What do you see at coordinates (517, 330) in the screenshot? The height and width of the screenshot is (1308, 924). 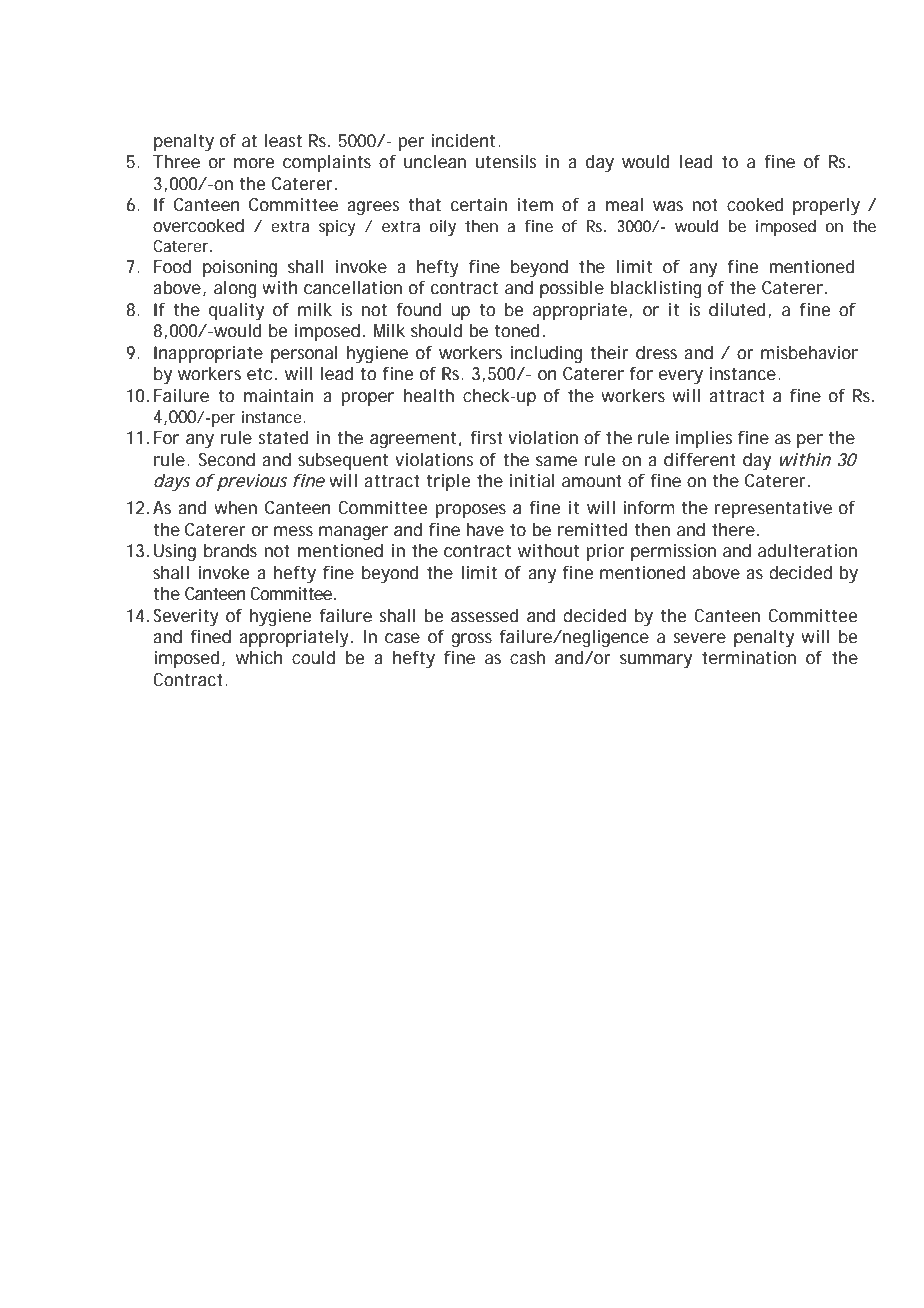 I see `toned` at bounding box center [517, 330].
